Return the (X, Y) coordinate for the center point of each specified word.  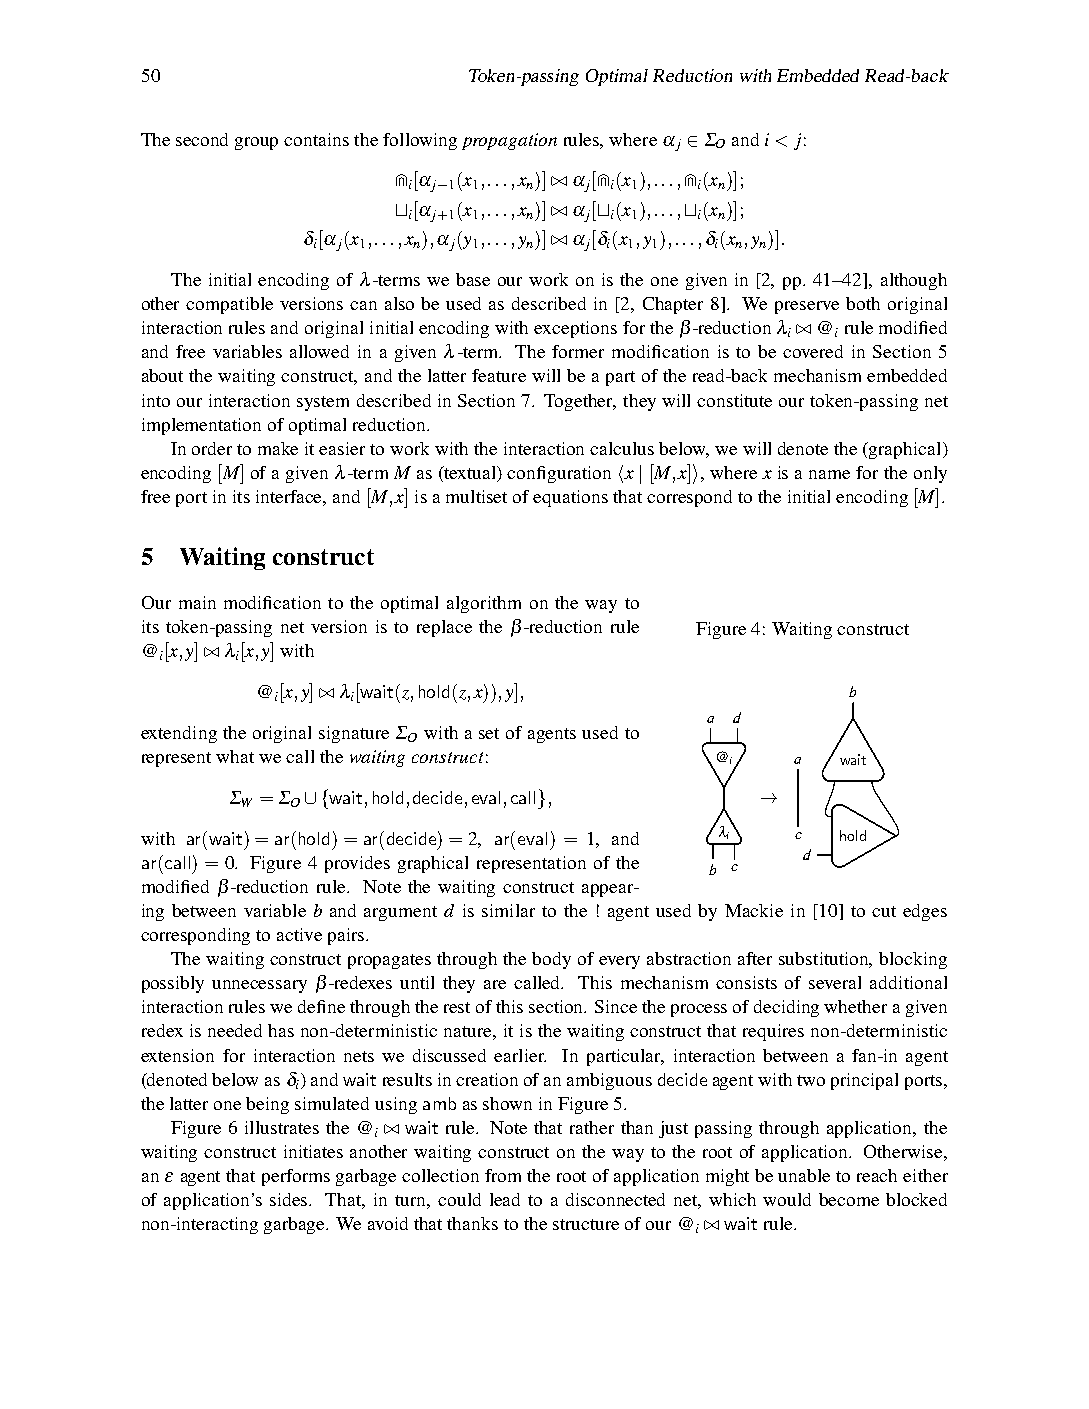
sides (290, 1199)
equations (570, 498)
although (914, 281)
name (829, 474)
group (256, 143)
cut (884, 911)
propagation (509, 141)
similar (508, 910)
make (278, 448)
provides (357, 864)
